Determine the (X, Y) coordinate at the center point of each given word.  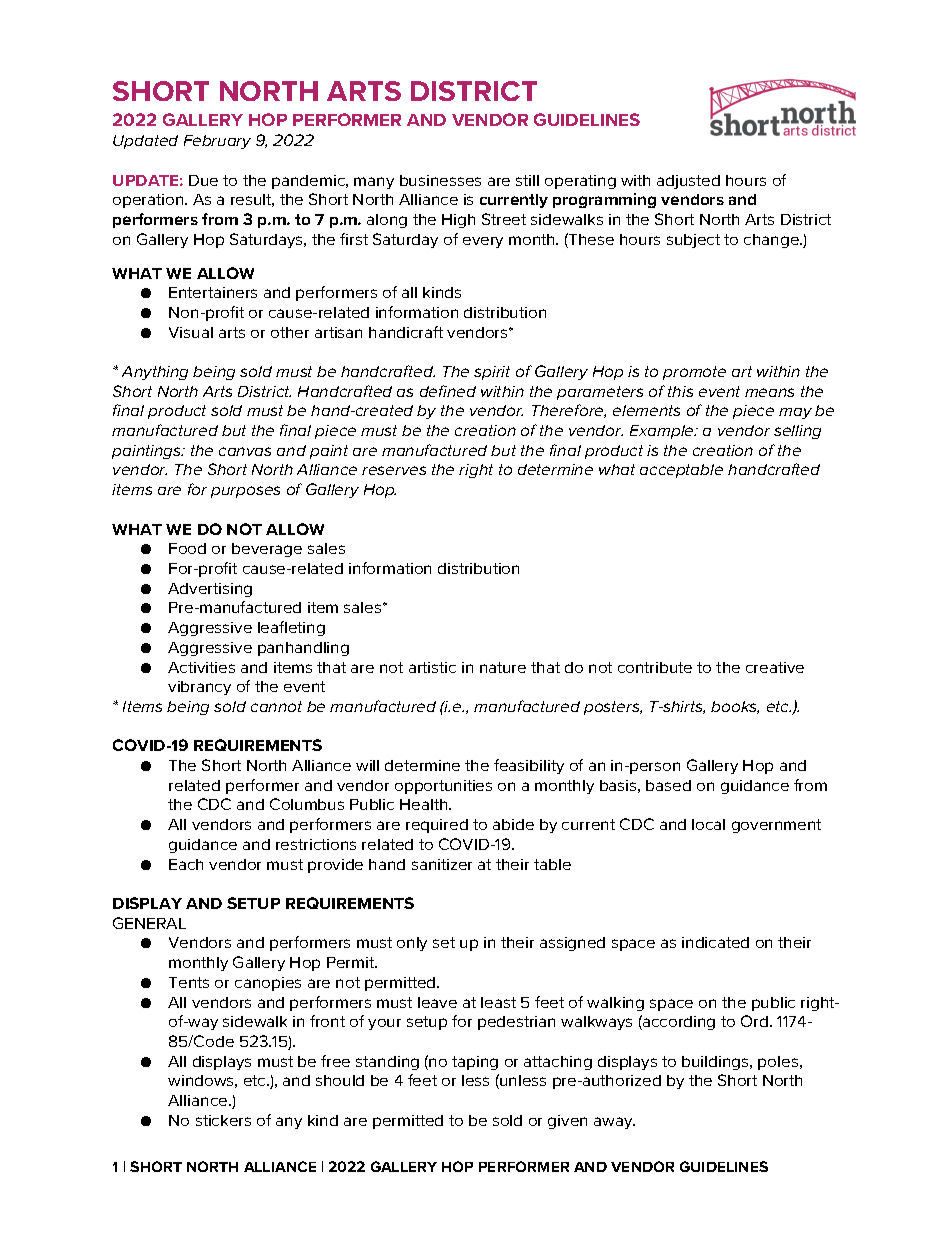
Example (663, 432)
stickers (223, 1120)
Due (203, 180)
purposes (245, 492)
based (668, 785)
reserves (394, 470)
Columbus (307, 804)
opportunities (443, 787)
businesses (440, 180)
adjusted (688, 182)
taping (475, 1063)
